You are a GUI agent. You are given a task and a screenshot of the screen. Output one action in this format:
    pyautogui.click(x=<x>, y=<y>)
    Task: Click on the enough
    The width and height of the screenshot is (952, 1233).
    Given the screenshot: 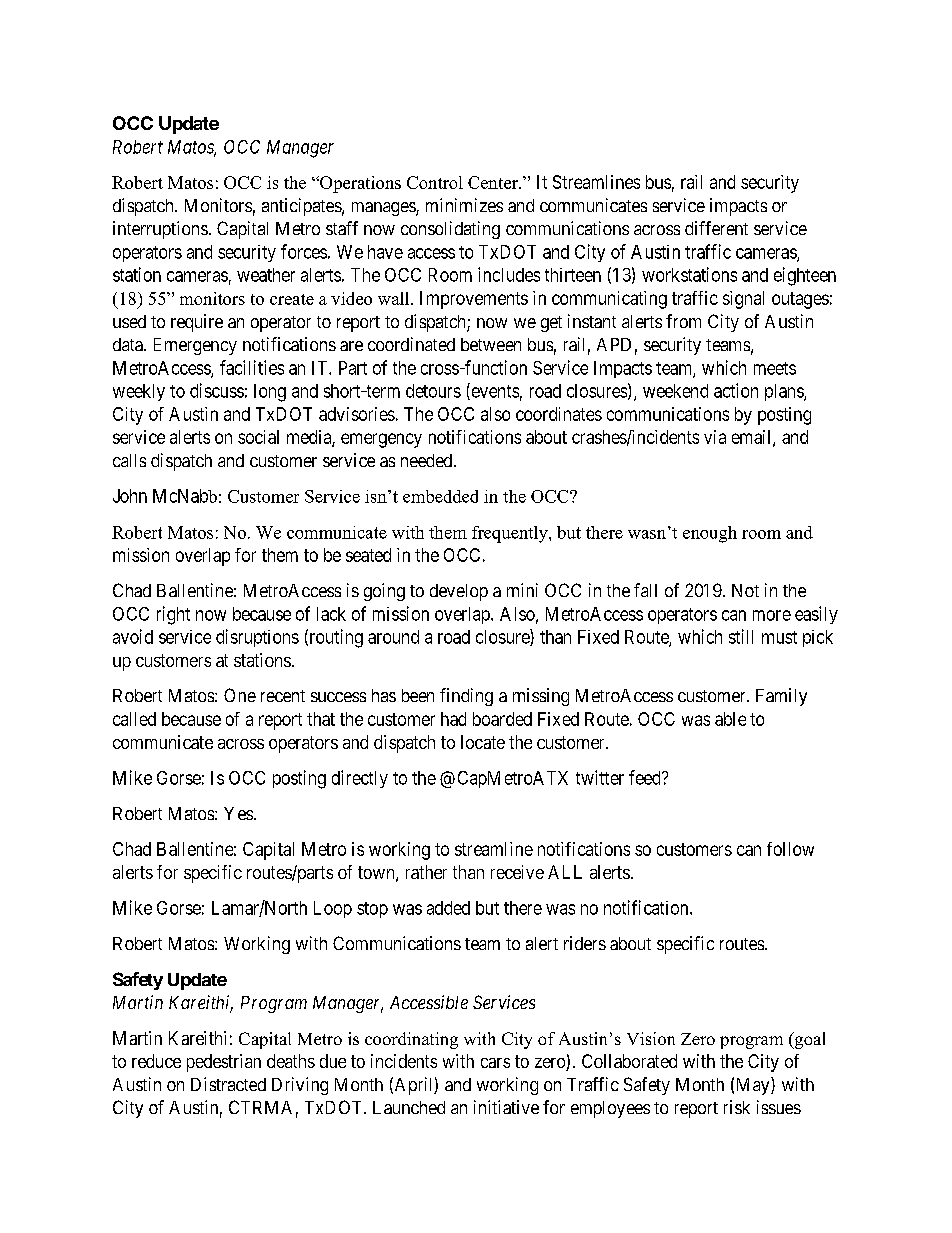 What is the action you would take?
    pyautogui.click(x=710, y=534)
